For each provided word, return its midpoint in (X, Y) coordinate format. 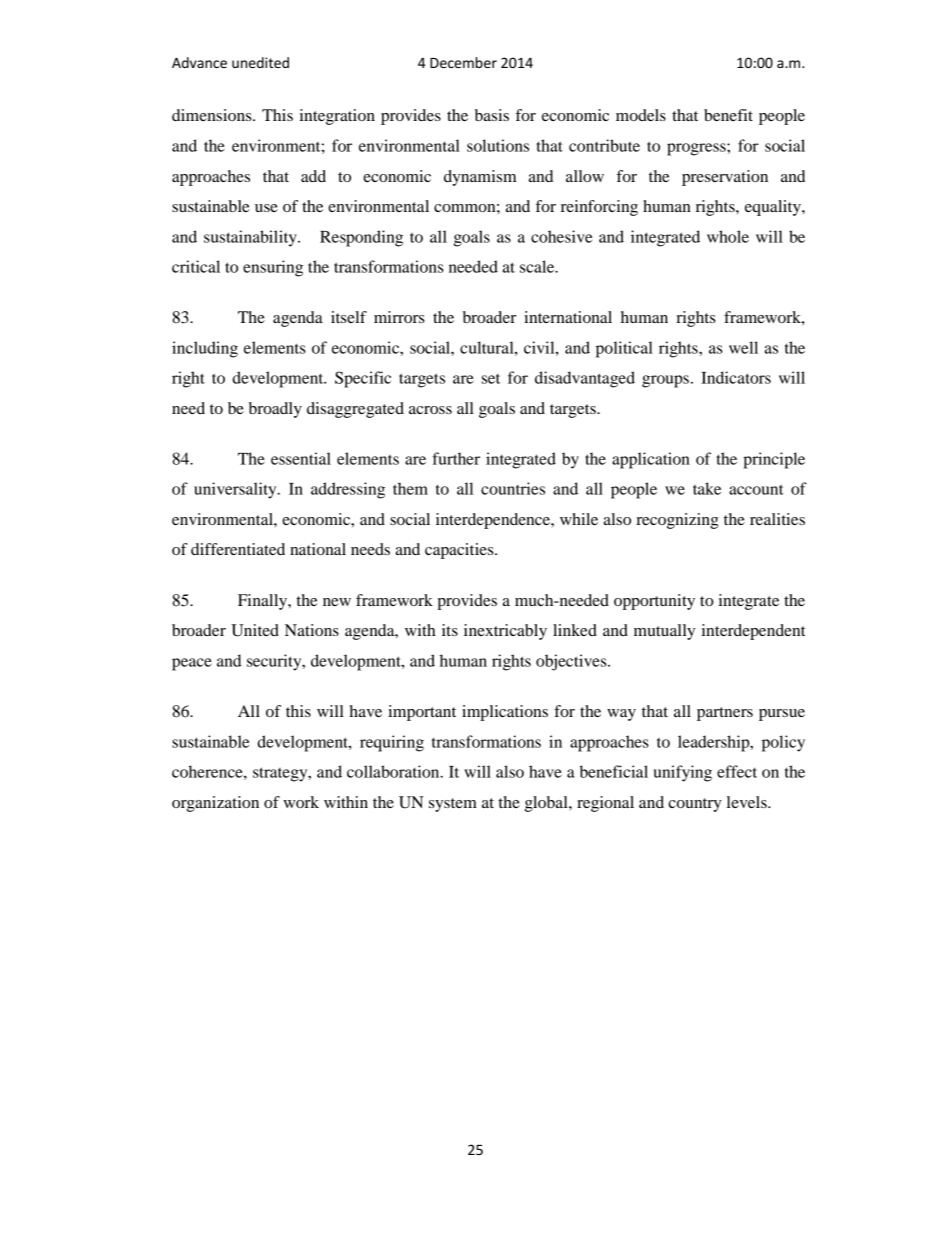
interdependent (753, 632)
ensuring (273, 268)
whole (728, 236)
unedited (260, 62)
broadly (275, 410)
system (453, 805)
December (463, 62)
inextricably (505, 632)
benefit (728, 115)
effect (737, 771)
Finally (263, 602)
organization (215, 804)
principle (774, 460)
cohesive (561, 236)
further (456, 458)
